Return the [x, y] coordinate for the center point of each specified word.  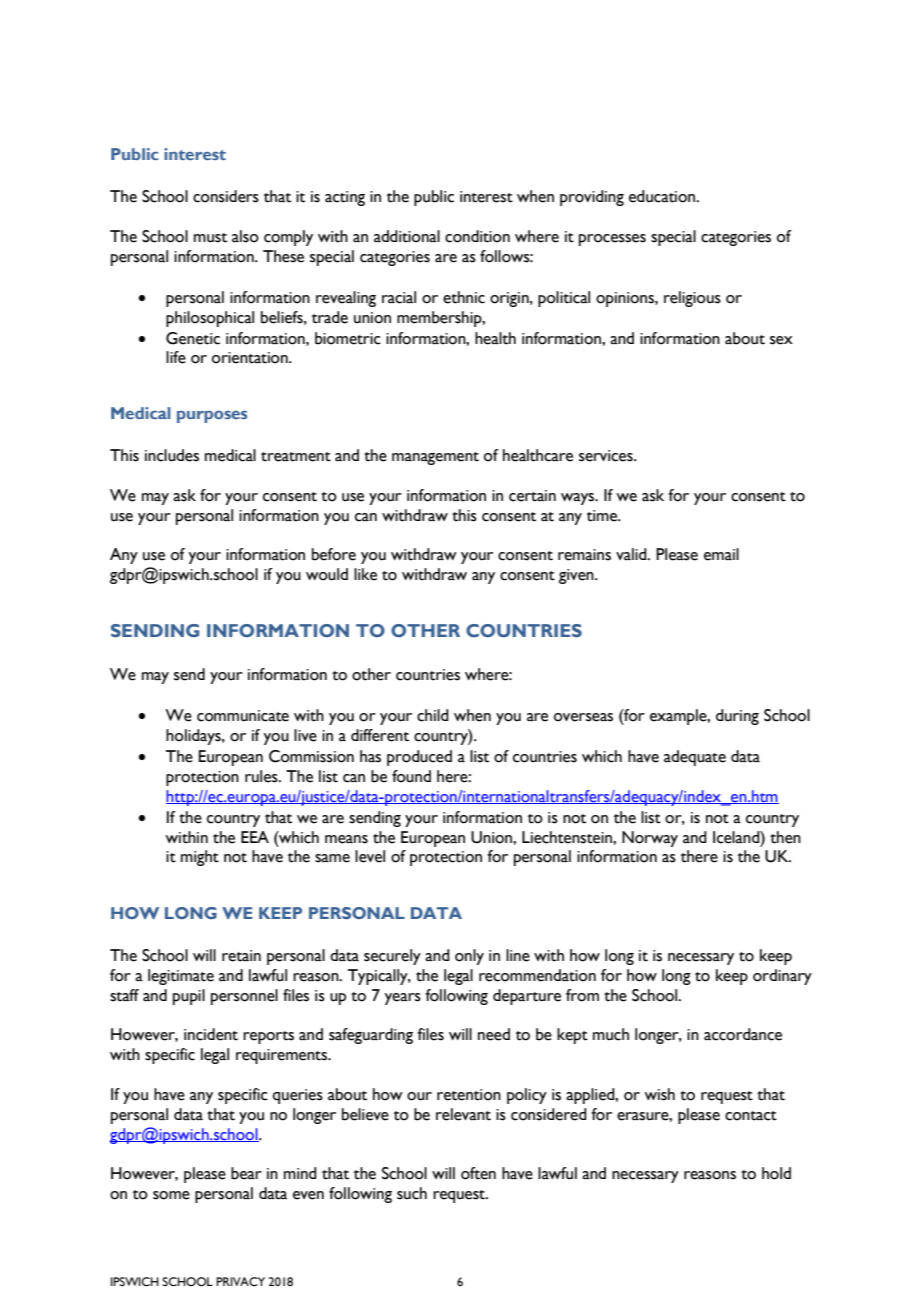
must [210, 238]
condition [477, 236]
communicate [243, 716]
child [433, 715]
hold [776, 1173]
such [412, 1193]
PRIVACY [240, 1281]
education [662, 196]
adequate [695, 758]
